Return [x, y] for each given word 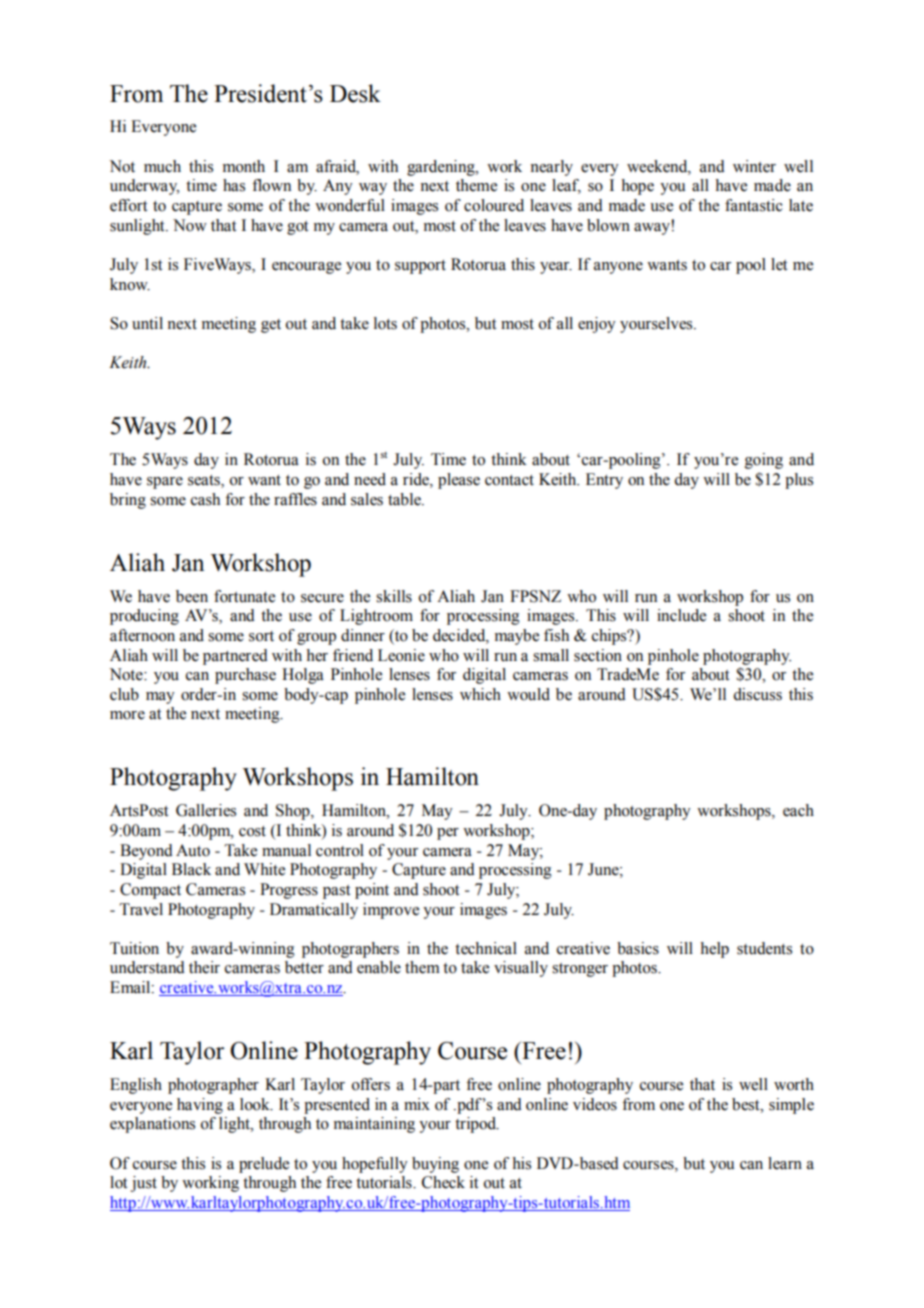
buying [435, 1165]
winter [754, 166]
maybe [517, 637]
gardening [442, 168]
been [192, 596]
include [681, 615]
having [200, 1106]
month [244, 166]
